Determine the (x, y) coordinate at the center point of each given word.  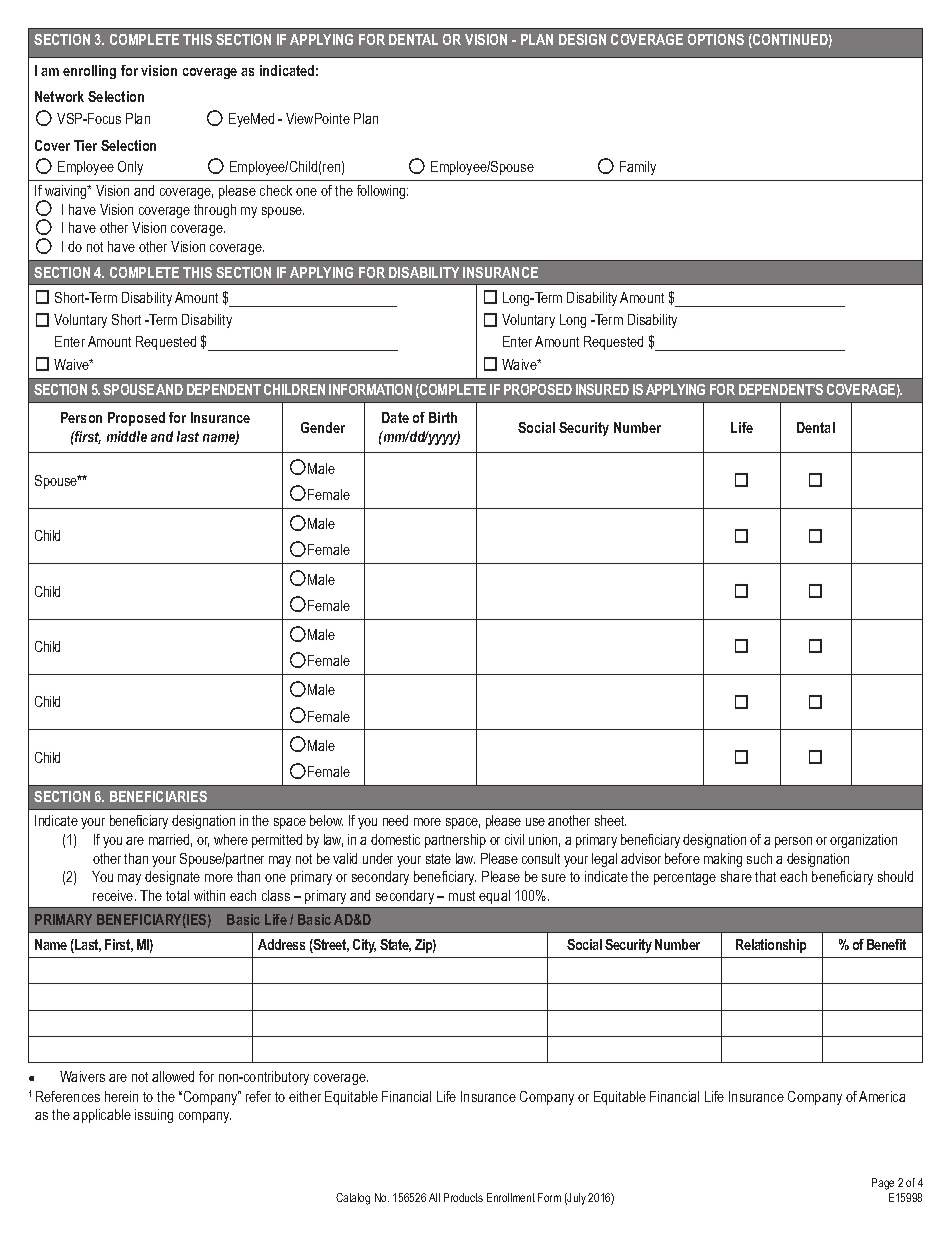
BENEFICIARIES (158, 796)
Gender (323, 427)
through (215, 211)
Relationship (771, 946)
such (759, 858)
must (462, 896)
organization (863, 841)
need (395, 820)
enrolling (89, 72)
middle (127, 436)
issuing (154, 1116)
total (177, 895)
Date (395, 417)
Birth (443, 417)
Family (638, 168)
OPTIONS (716, 39)
